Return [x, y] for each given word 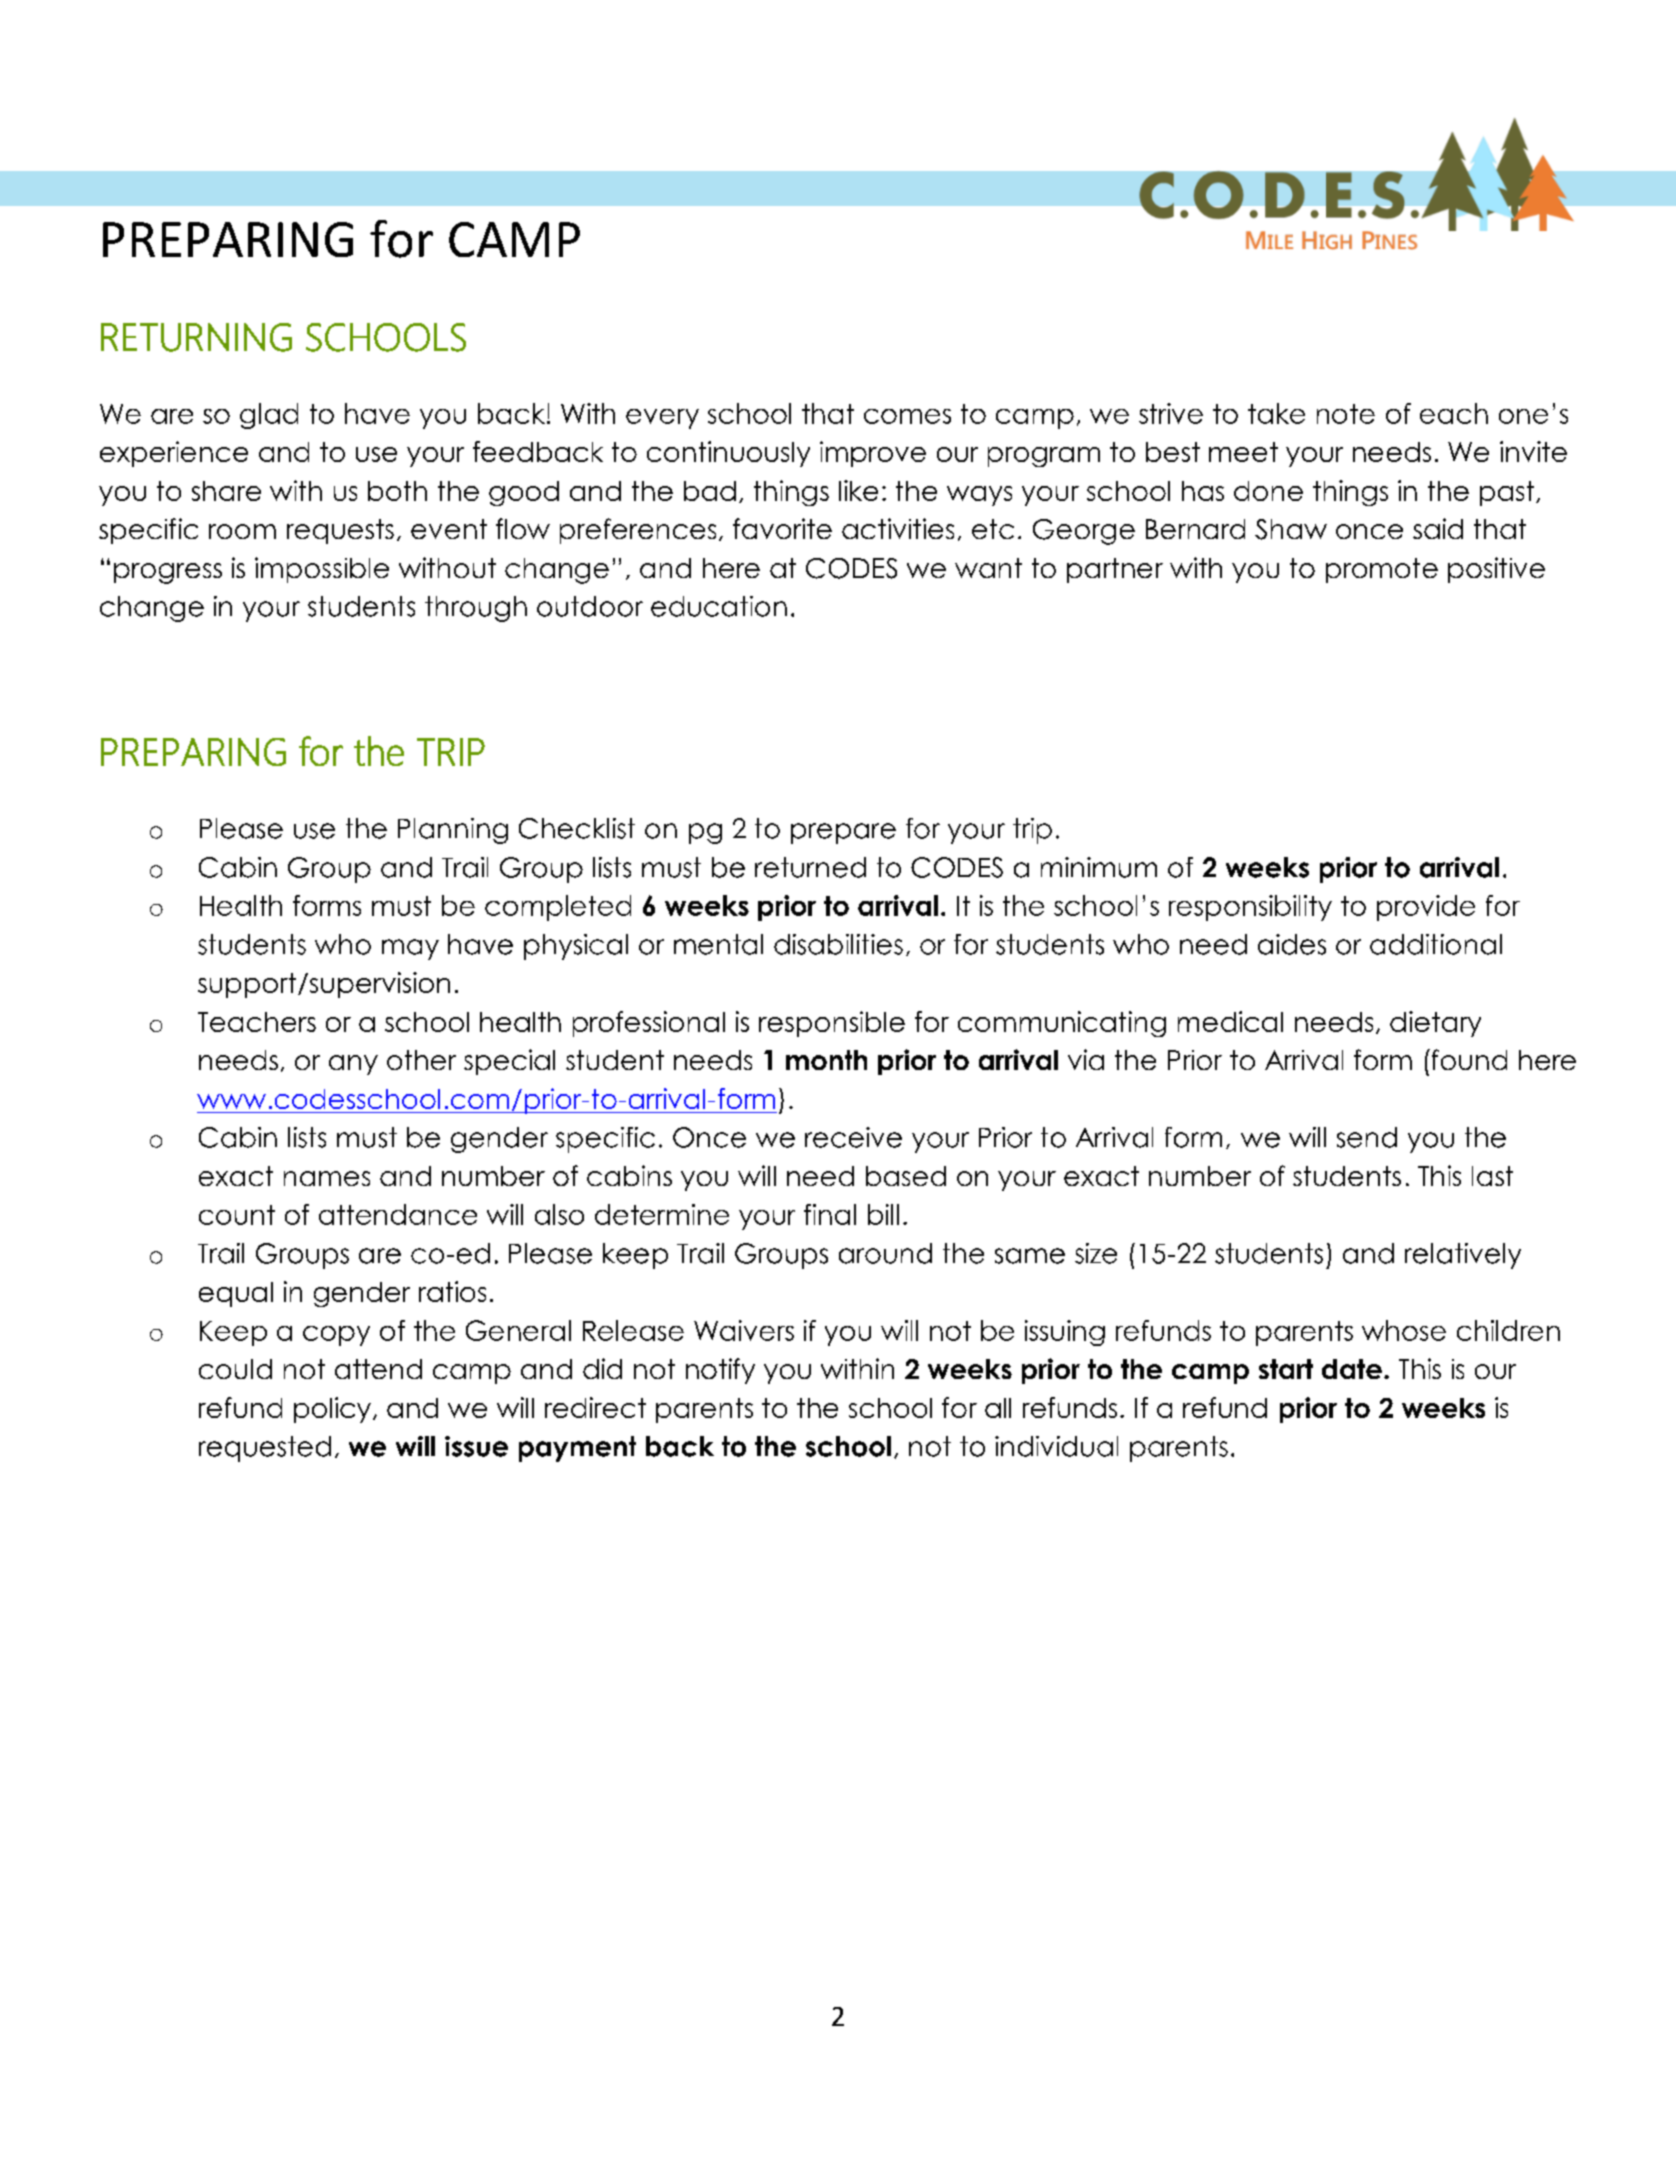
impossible [322, 570]
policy [332, 1410]
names [327, 1178]
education [719, 606]
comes [907, 416]
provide [1426, 908]
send [1367, 1137]
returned [810, 867]
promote [1382, 570]
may [410, 949]
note [1346, 414]
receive [853, 1137]
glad [269, 416]
